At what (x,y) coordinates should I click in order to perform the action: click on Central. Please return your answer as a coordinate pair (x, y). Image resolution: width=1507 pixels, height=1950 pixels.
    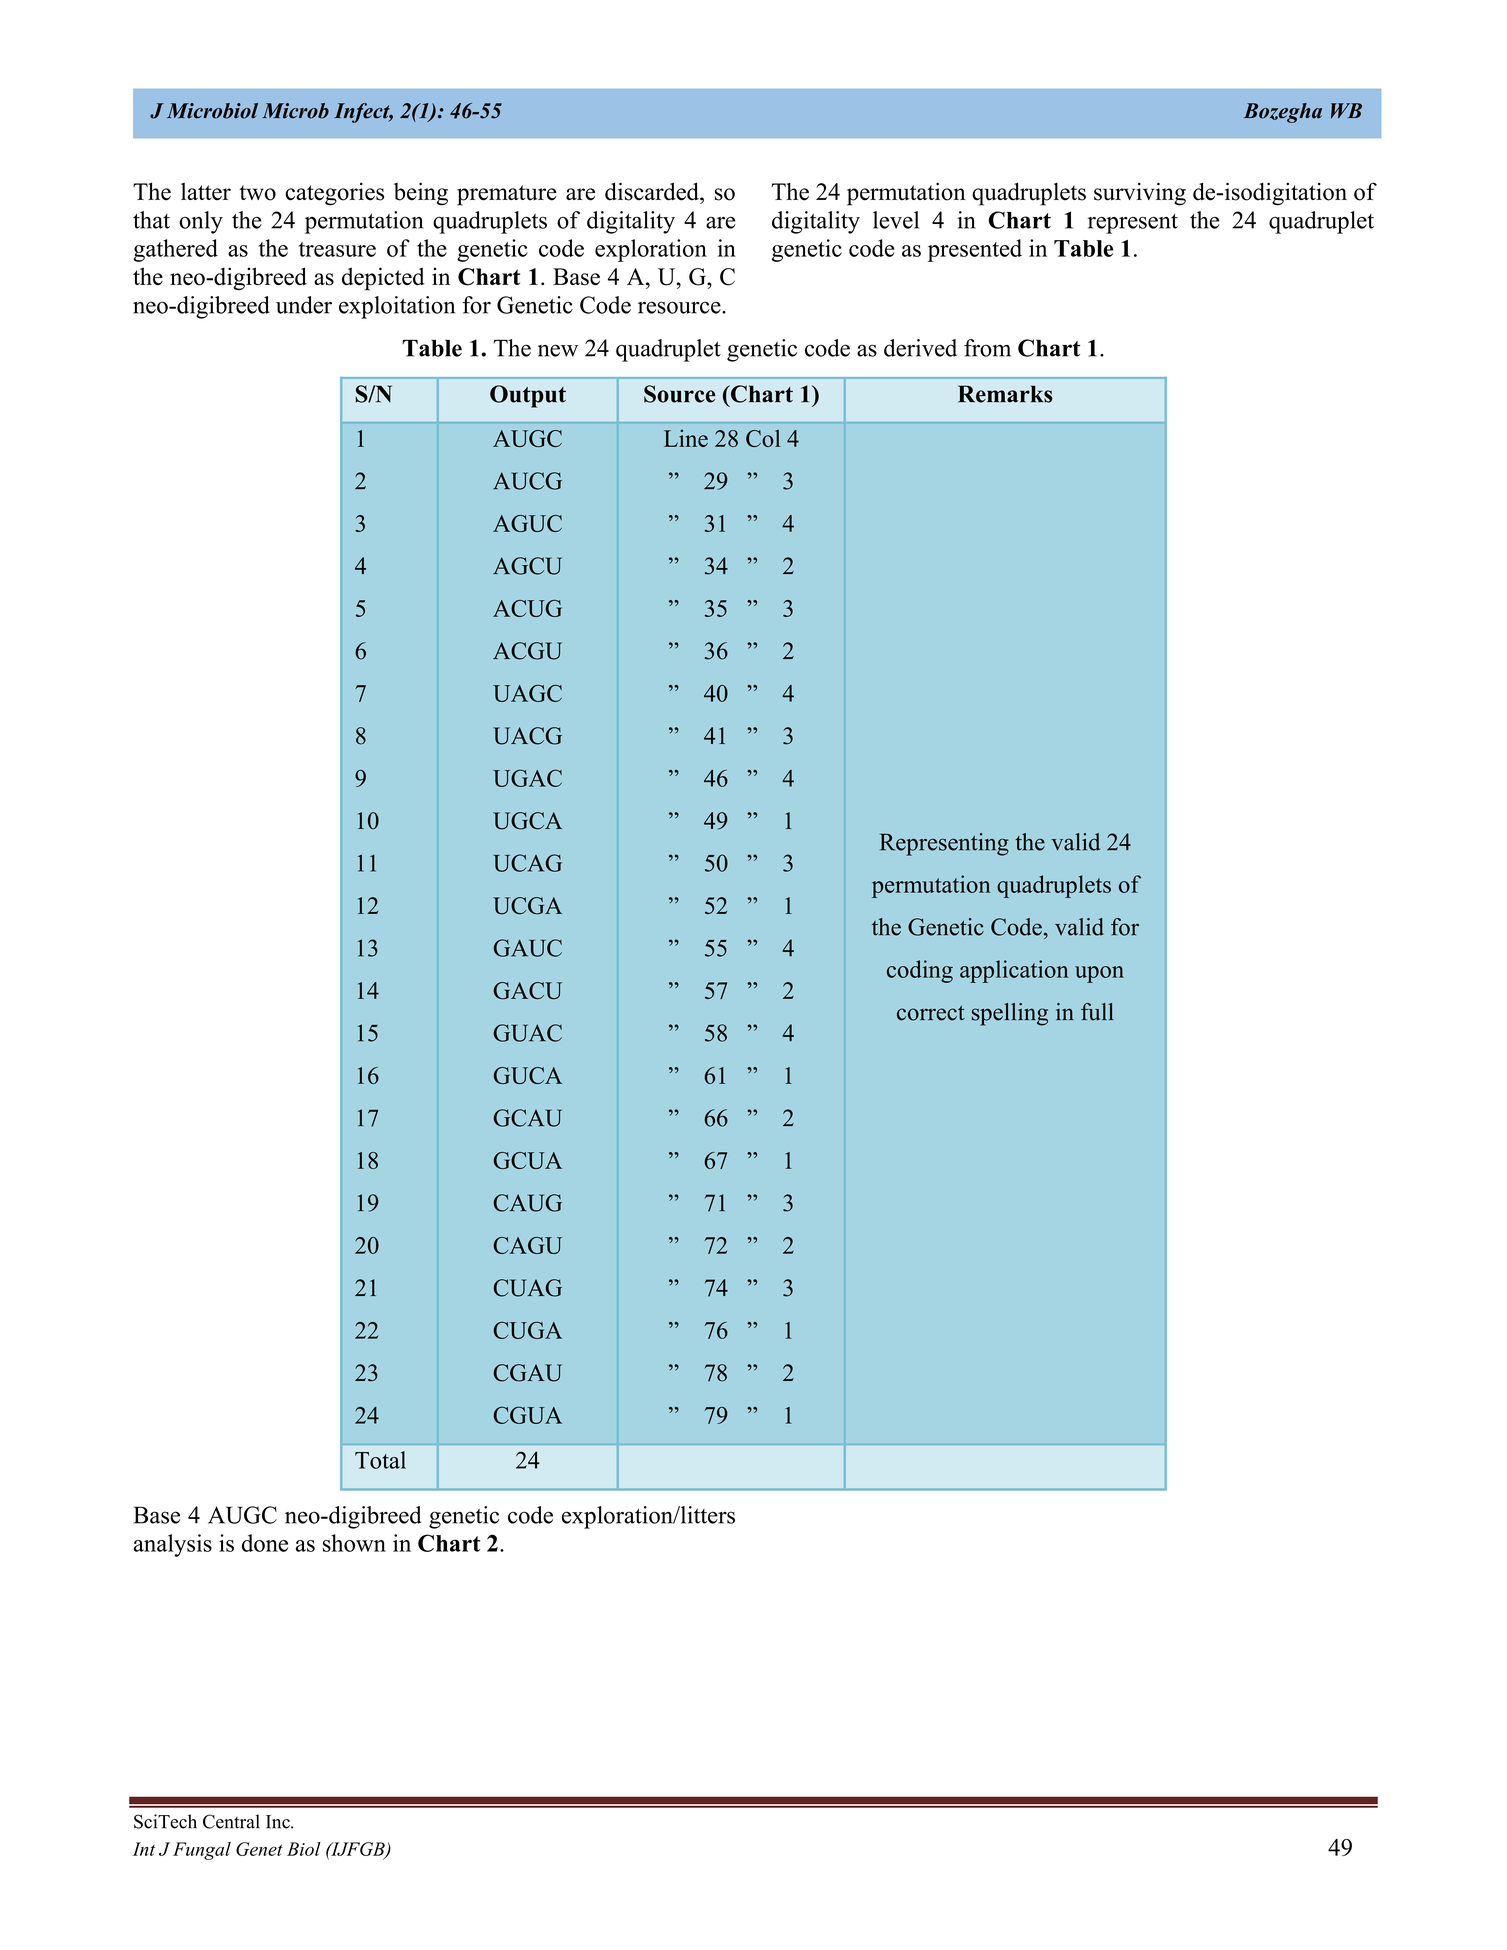
    Looking at the image, I should click on (231, 1821).
